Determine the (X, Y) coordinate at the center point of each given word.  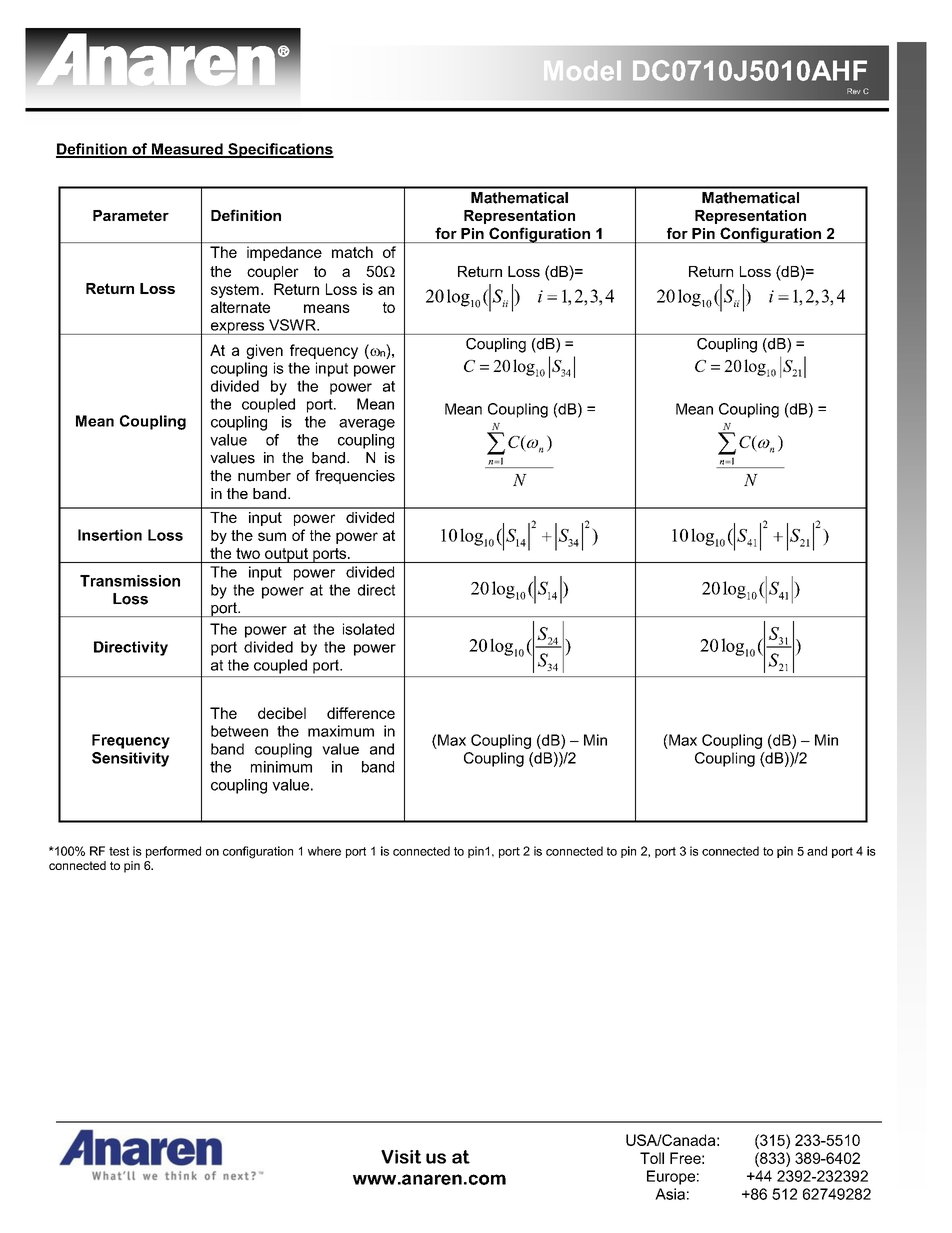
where (324, 851)
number (264, 476)
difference (361, 713)
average (367, 425)
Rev (854, 91)
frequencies (355, 477)
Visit (401, 1157)
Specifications (280, 150)
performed (173, 852)
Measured (187, 150)
